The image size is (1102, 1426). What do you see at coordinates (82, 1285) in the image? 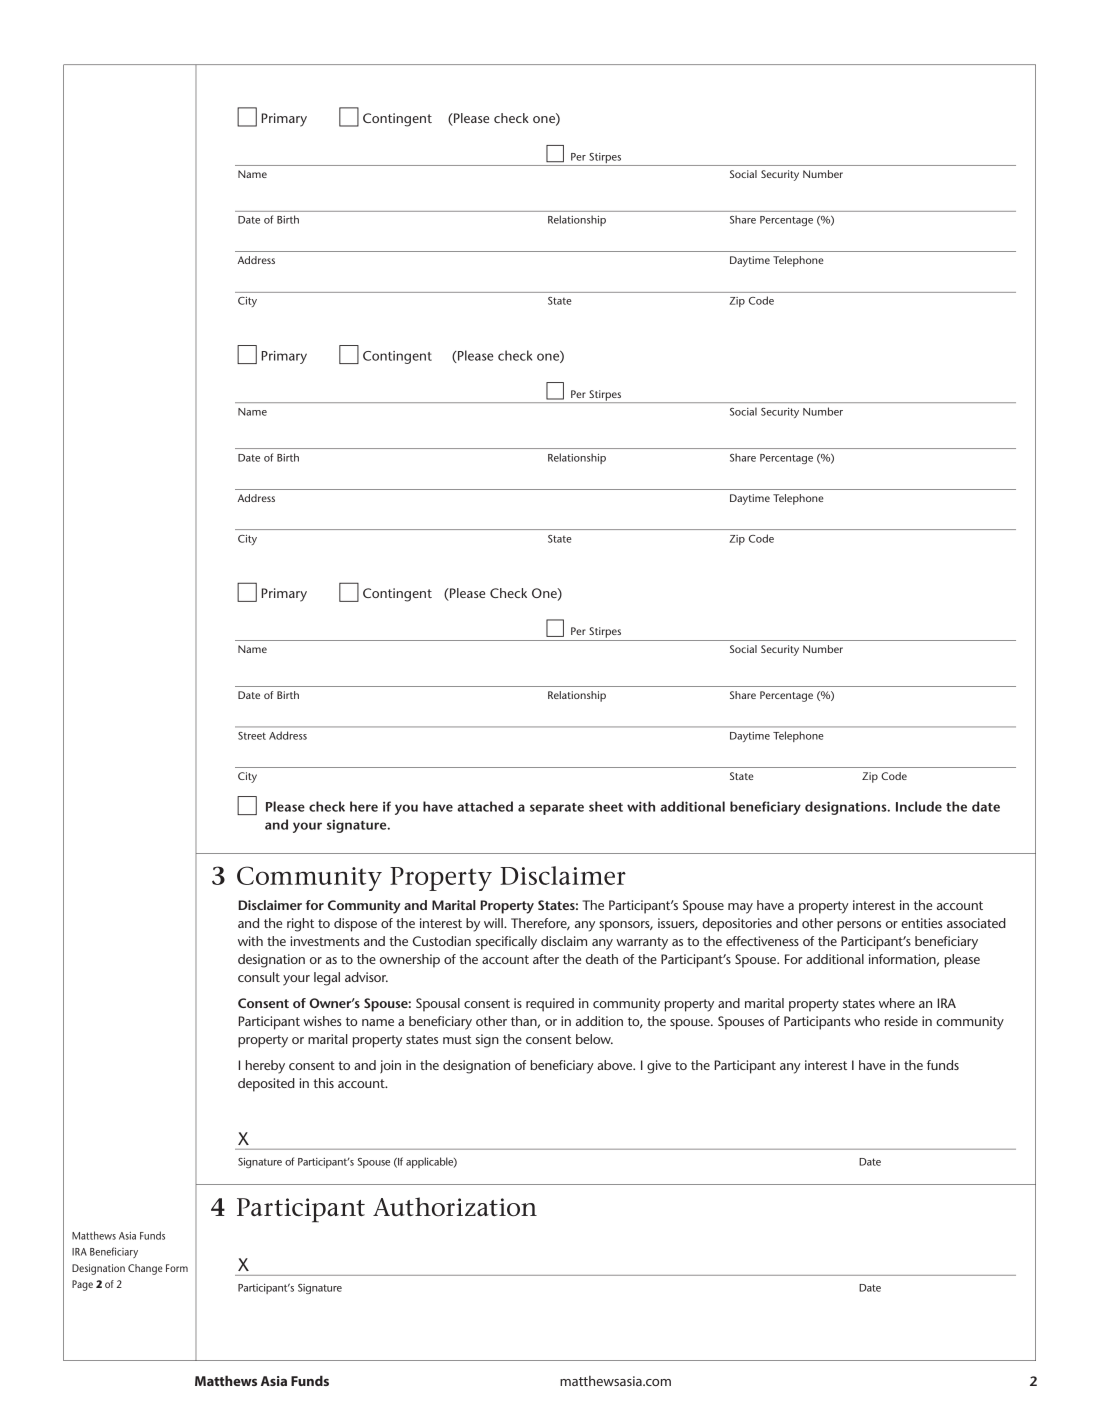
I see `Page` at bounding box center [82, 1285].
